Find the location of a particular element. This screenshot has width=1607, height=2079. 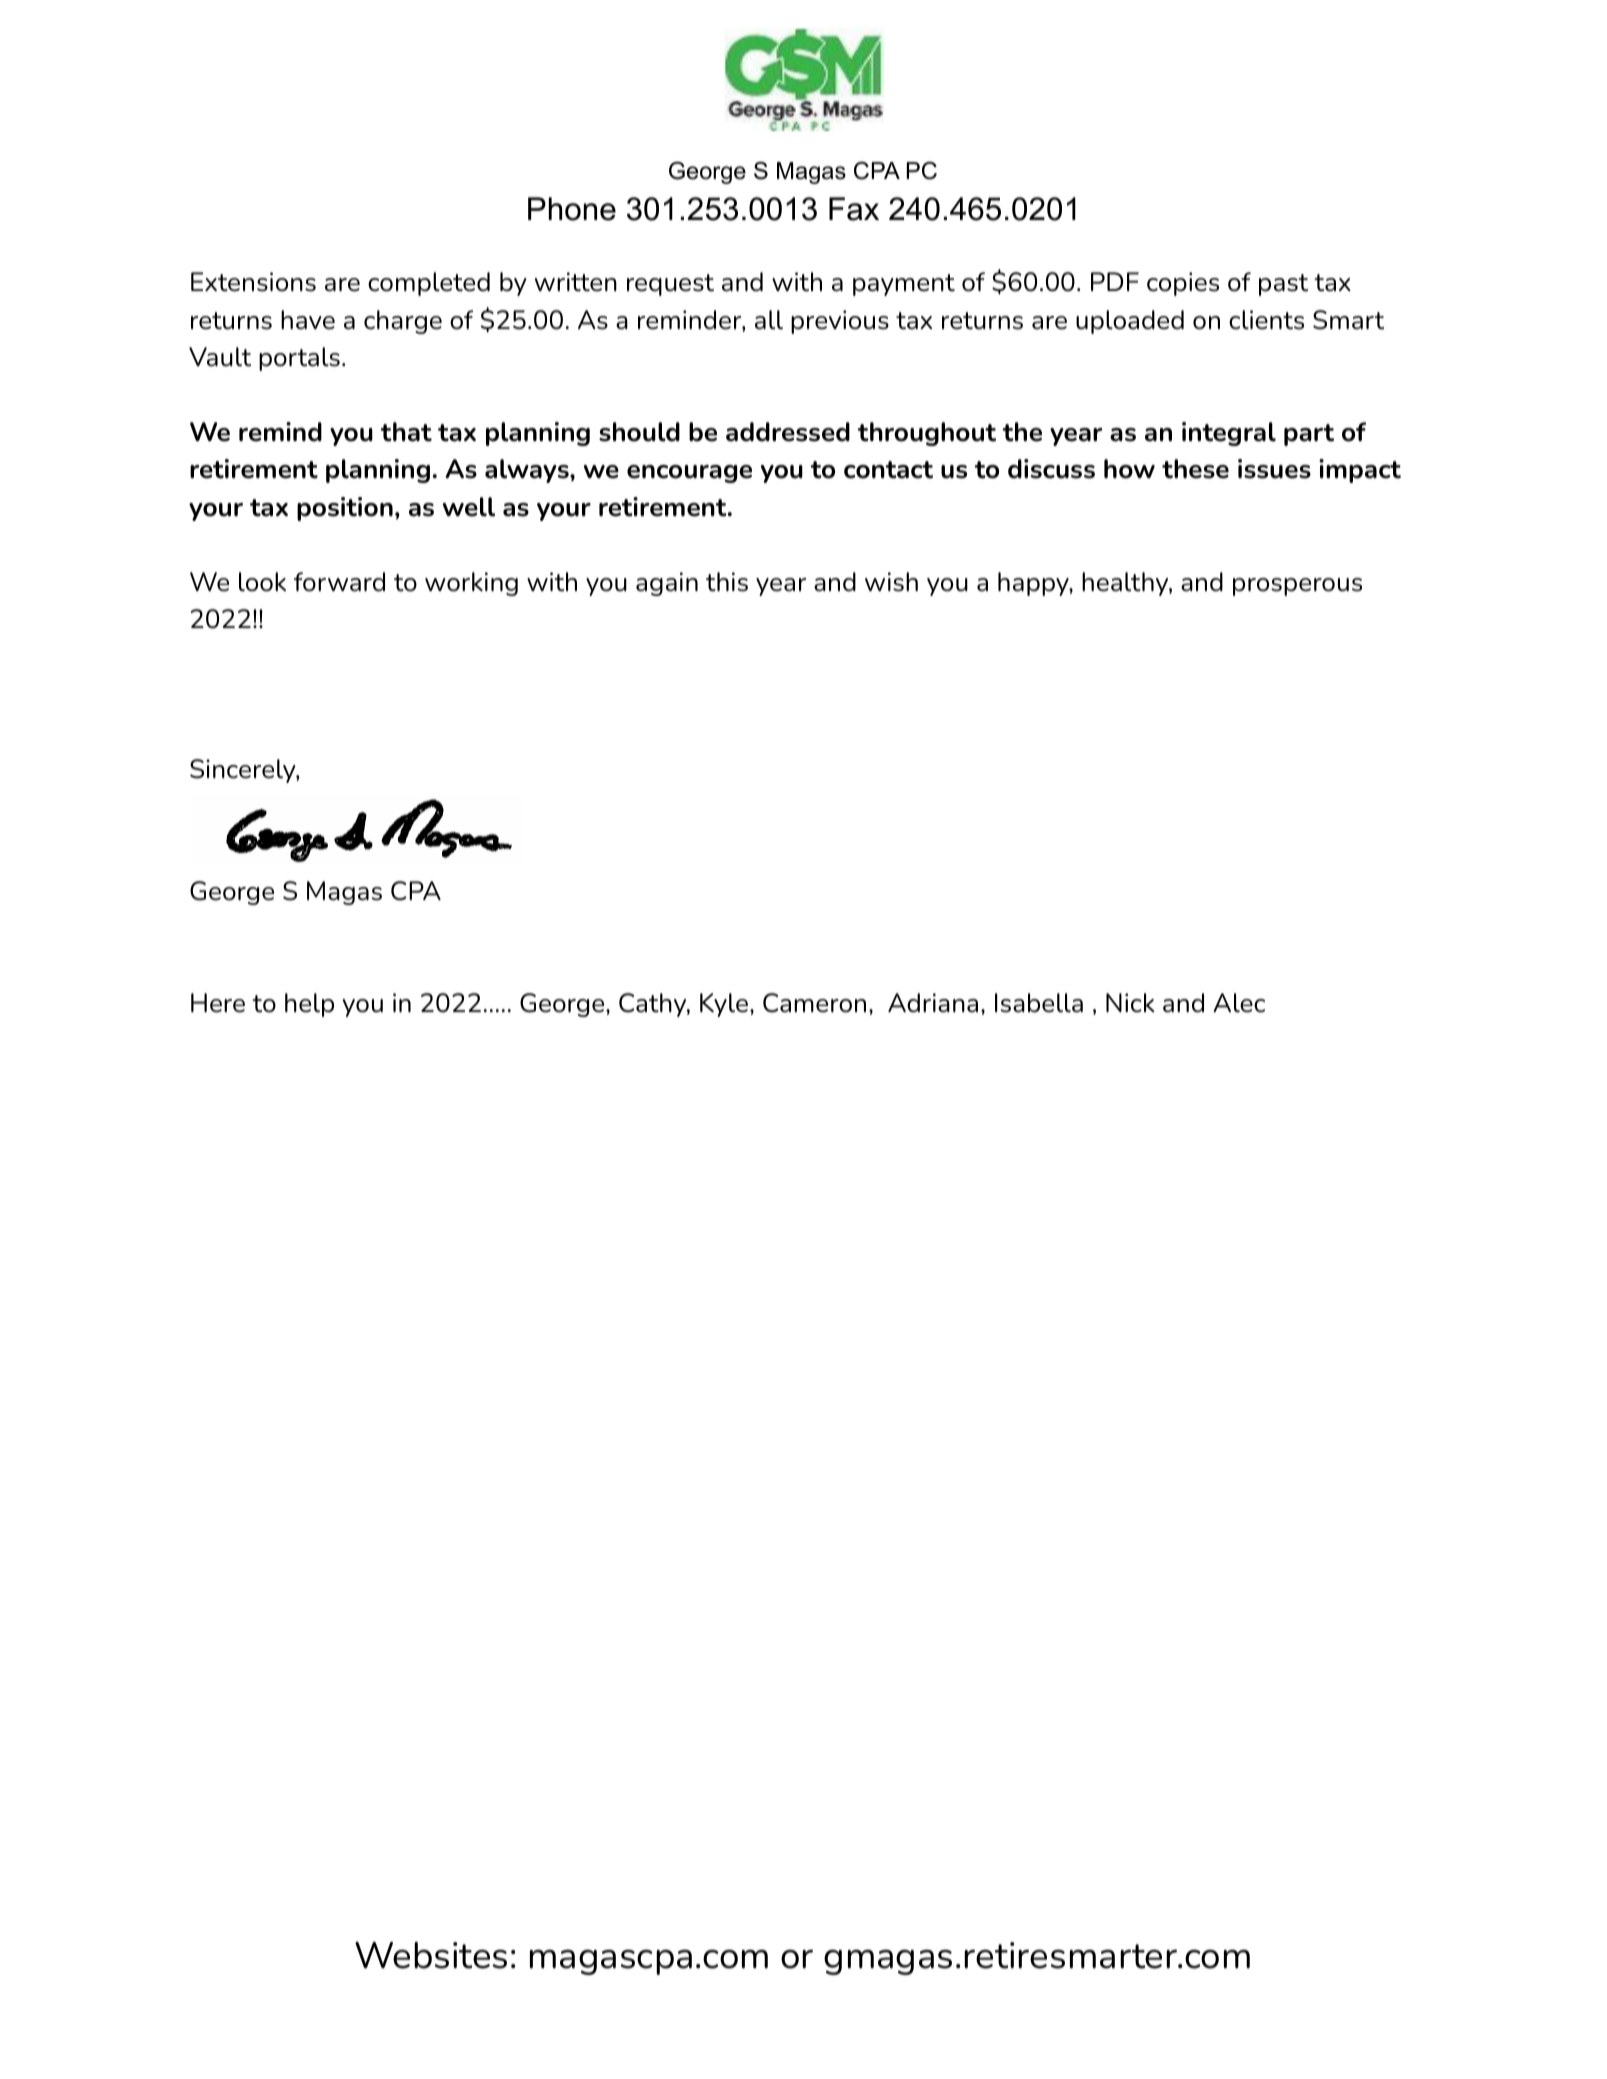

Kyle is located at coordinates (724, 1005).
